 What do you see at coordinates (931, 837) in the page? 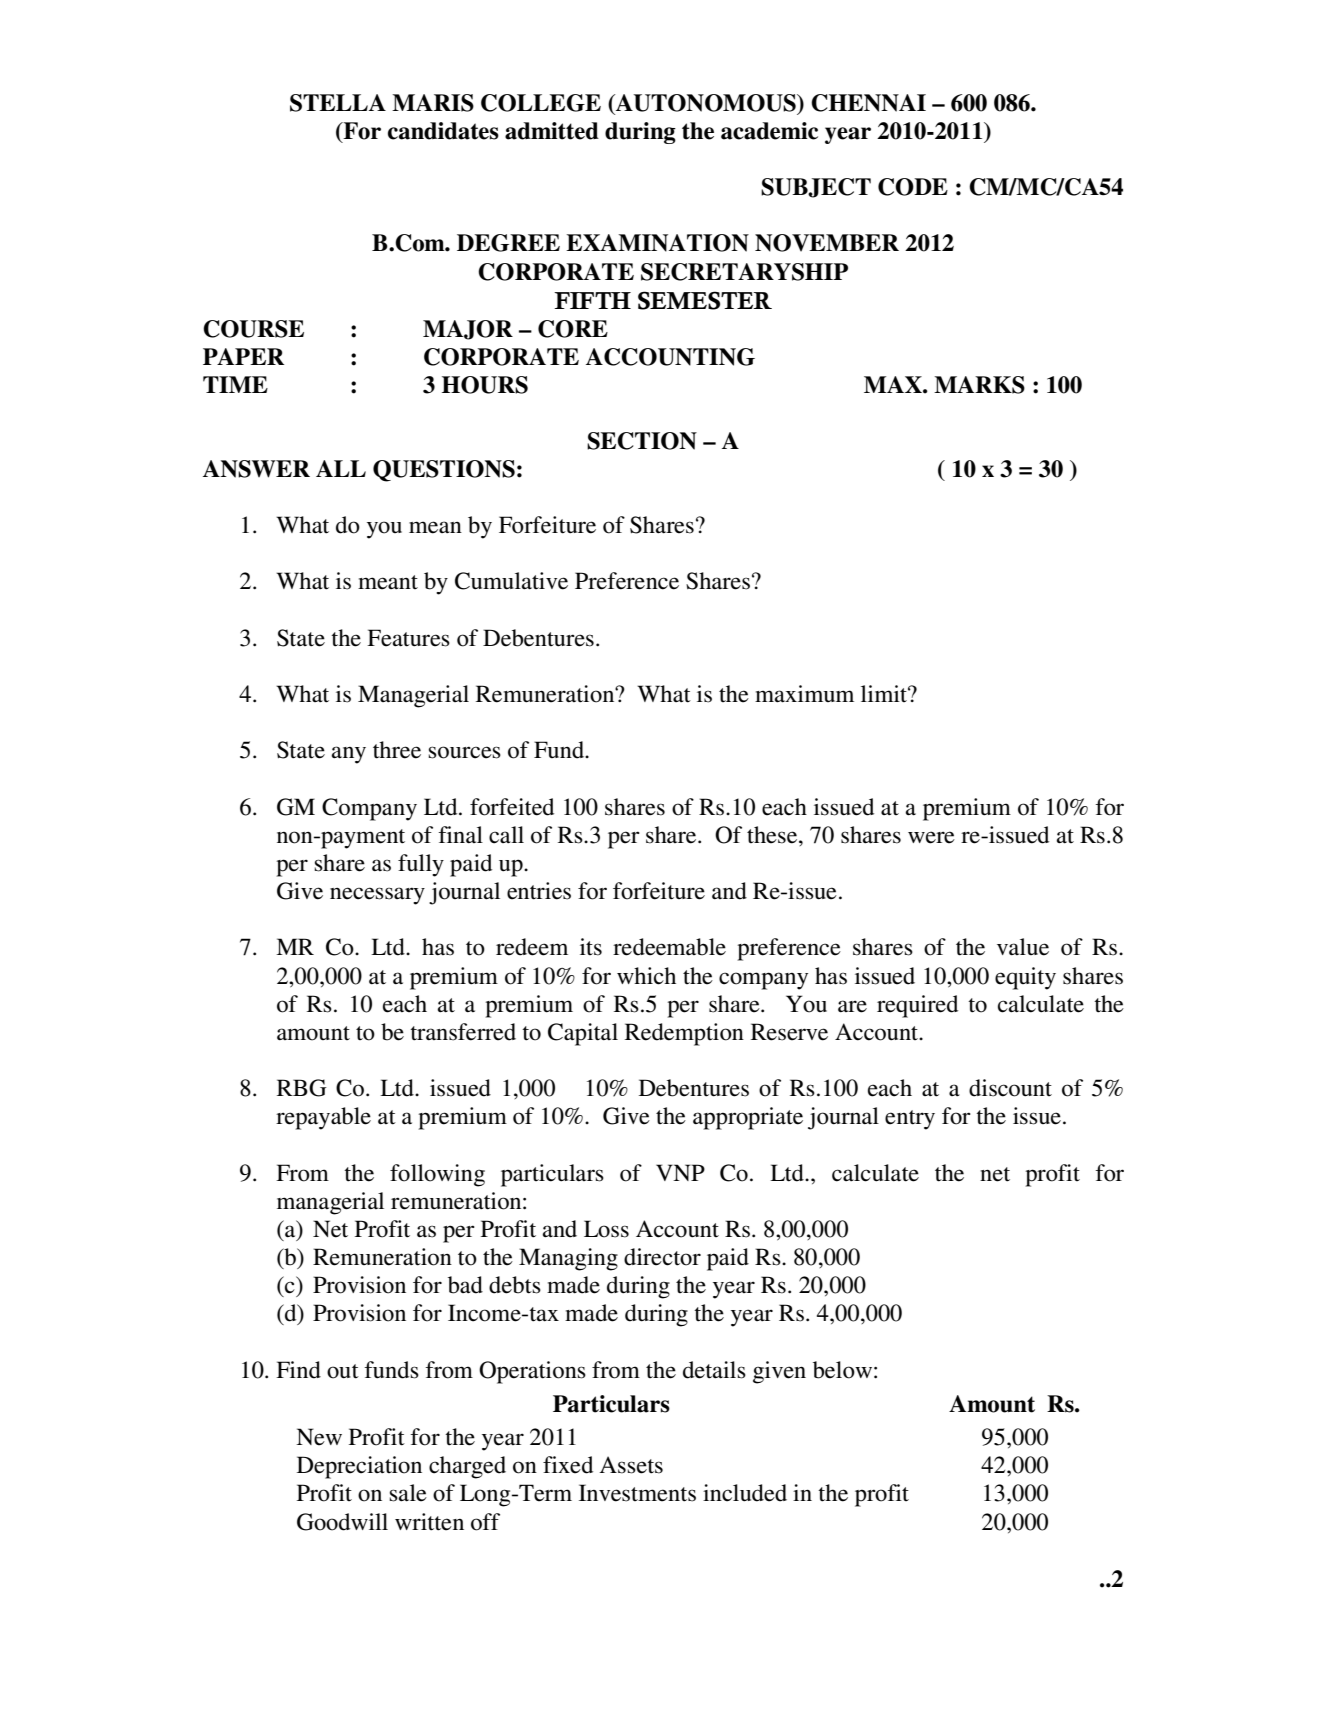
I see `were` at bounding box center [931, 837].
